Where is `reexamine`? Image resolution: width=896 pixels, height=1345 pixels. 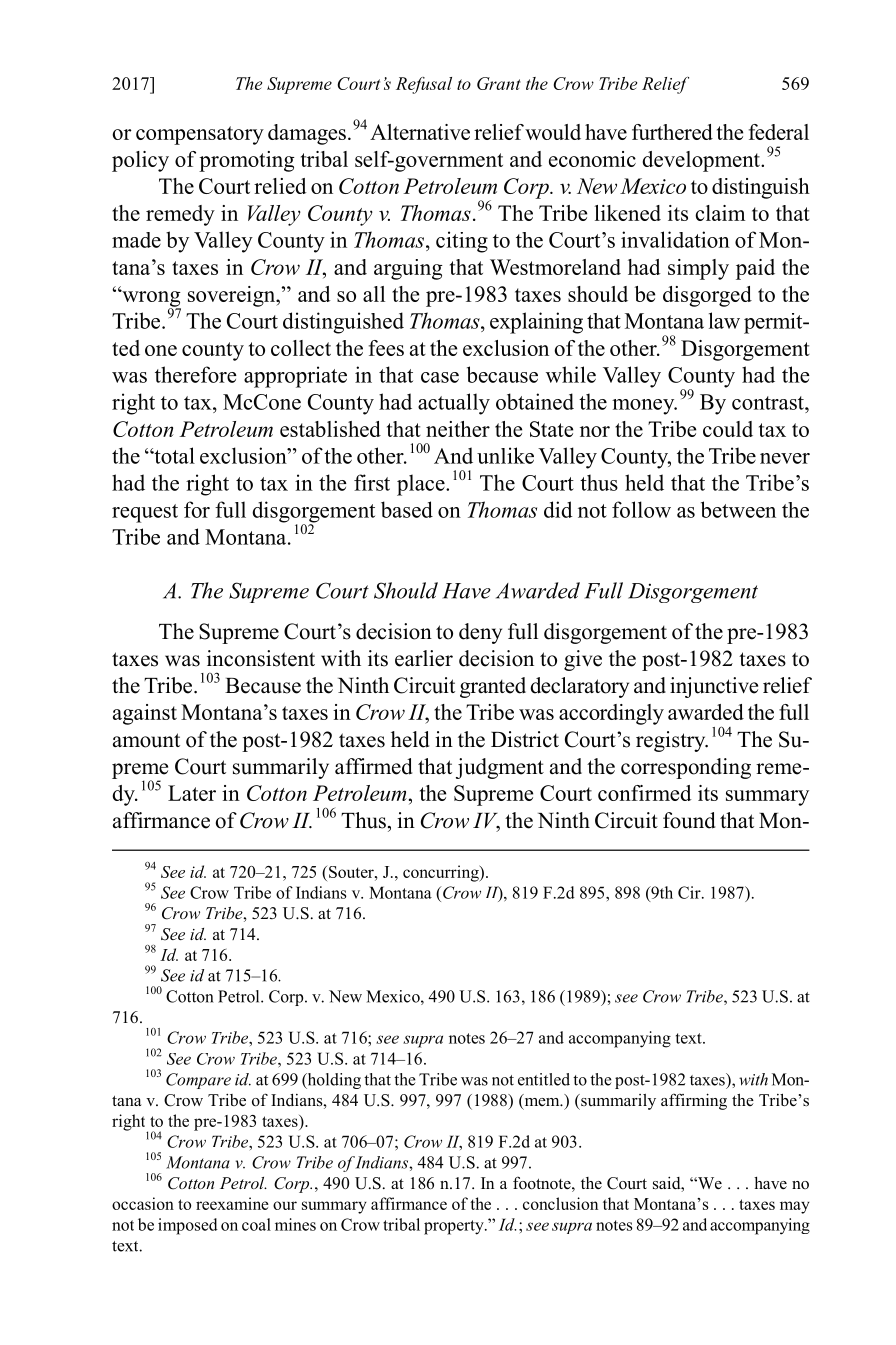 reexamine is located at coordinates (232, 1203).
